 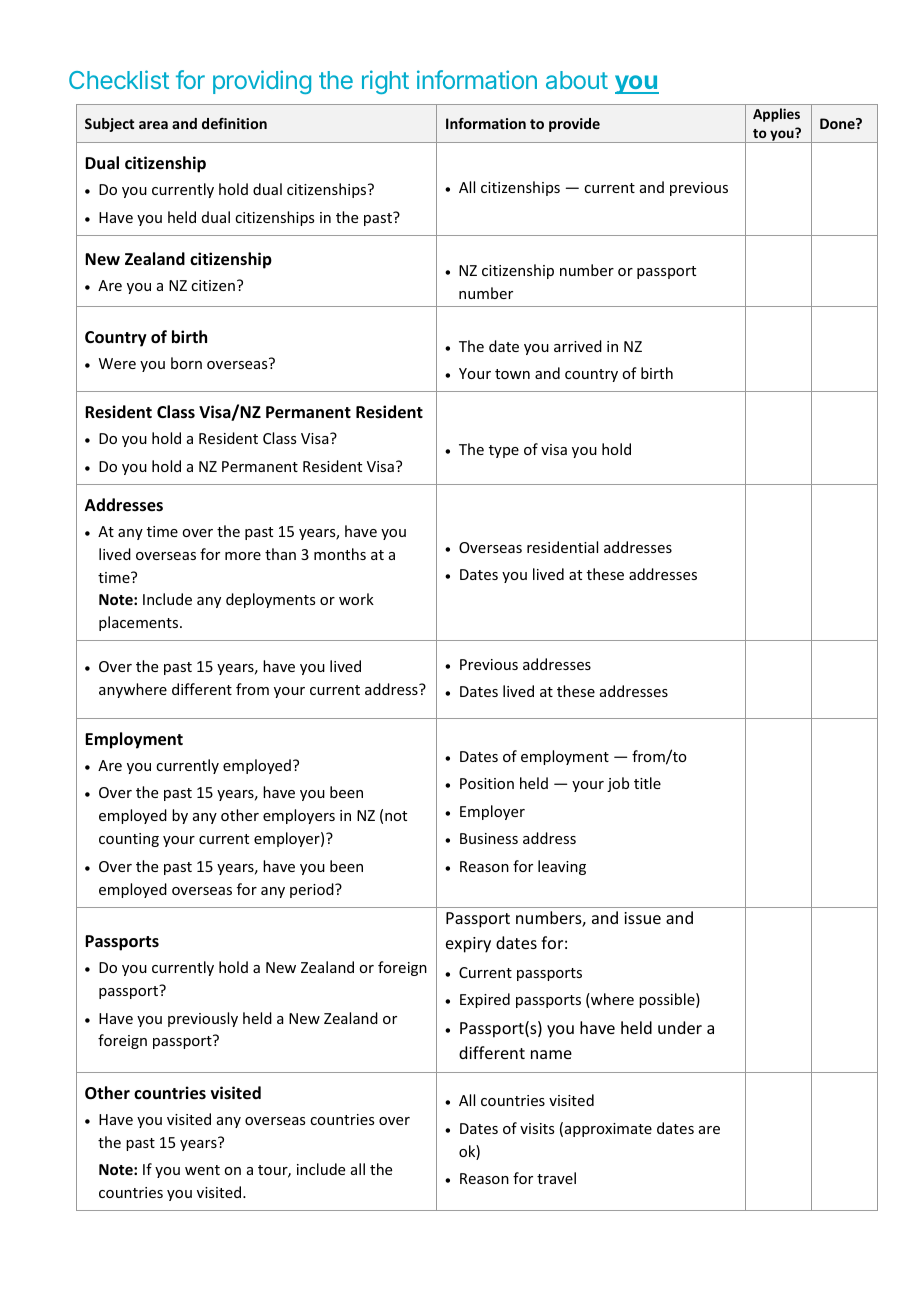 I want to click on went, so click(x=202, y=1170).
